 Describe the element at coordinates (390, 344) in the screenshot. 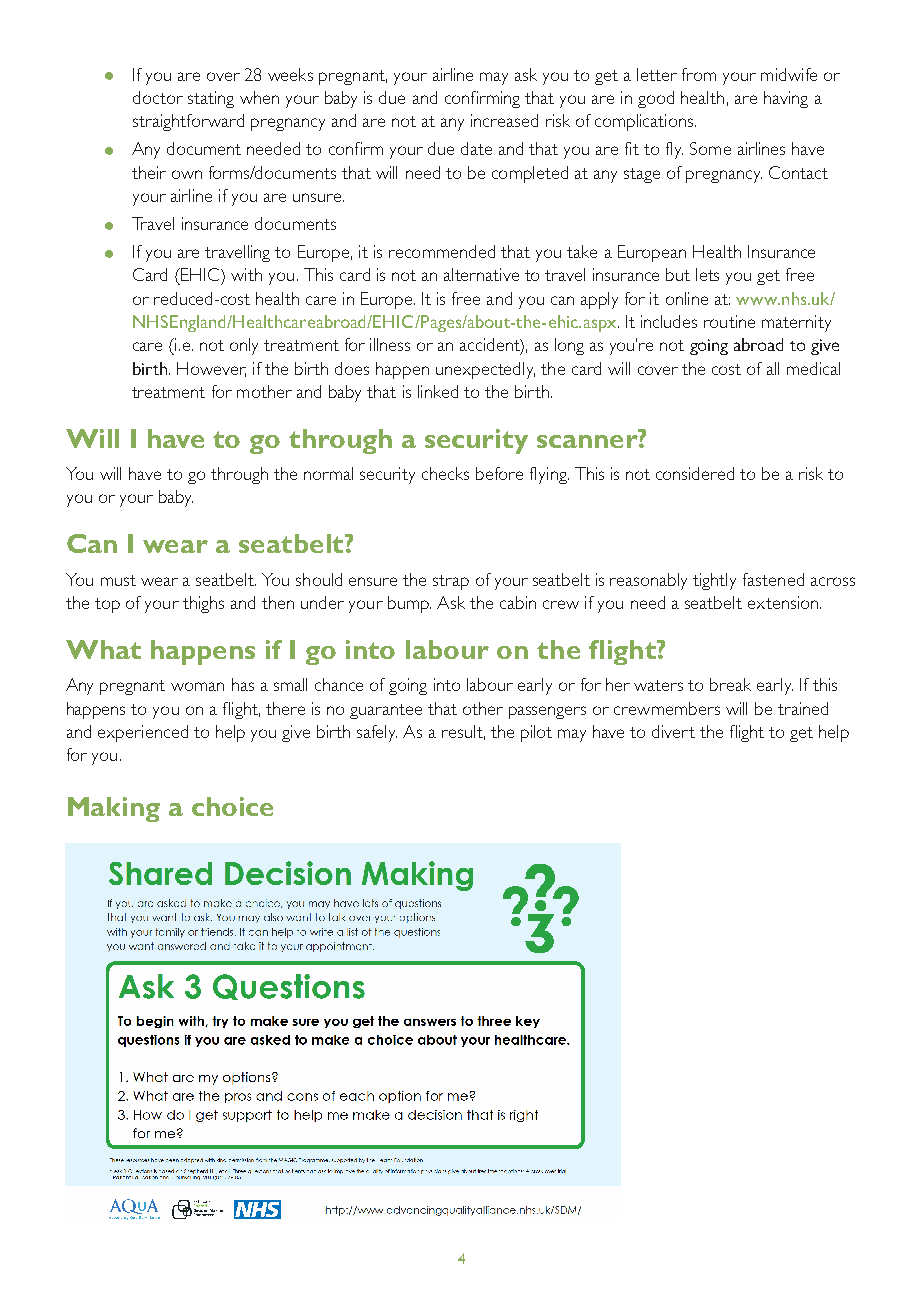

I see `illness` at that location.
